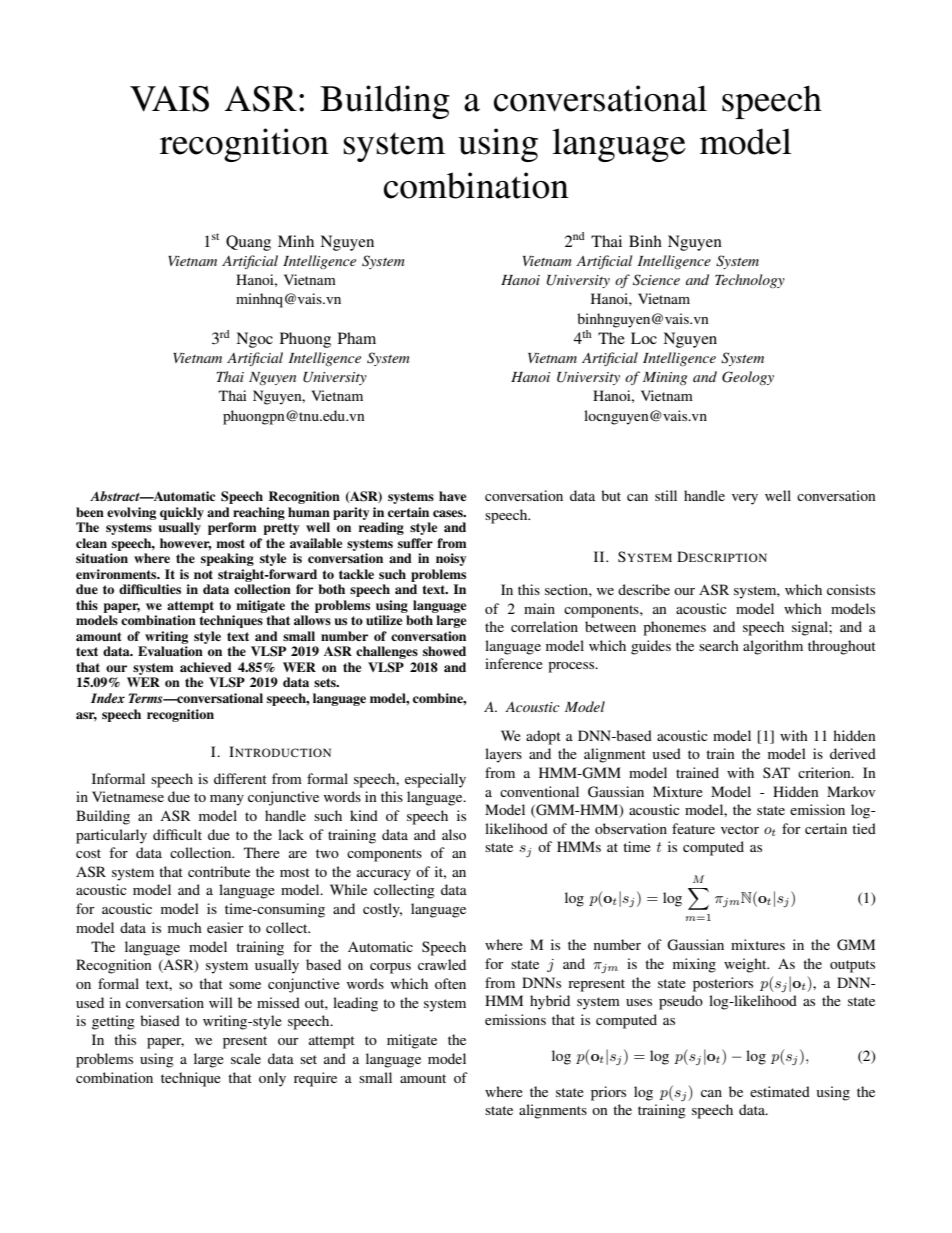 The width and height of the page is (952, 1233). What do you see at coordinates (750, 281) in the page?
I see `Technology` at bounding box center [750, 281].
